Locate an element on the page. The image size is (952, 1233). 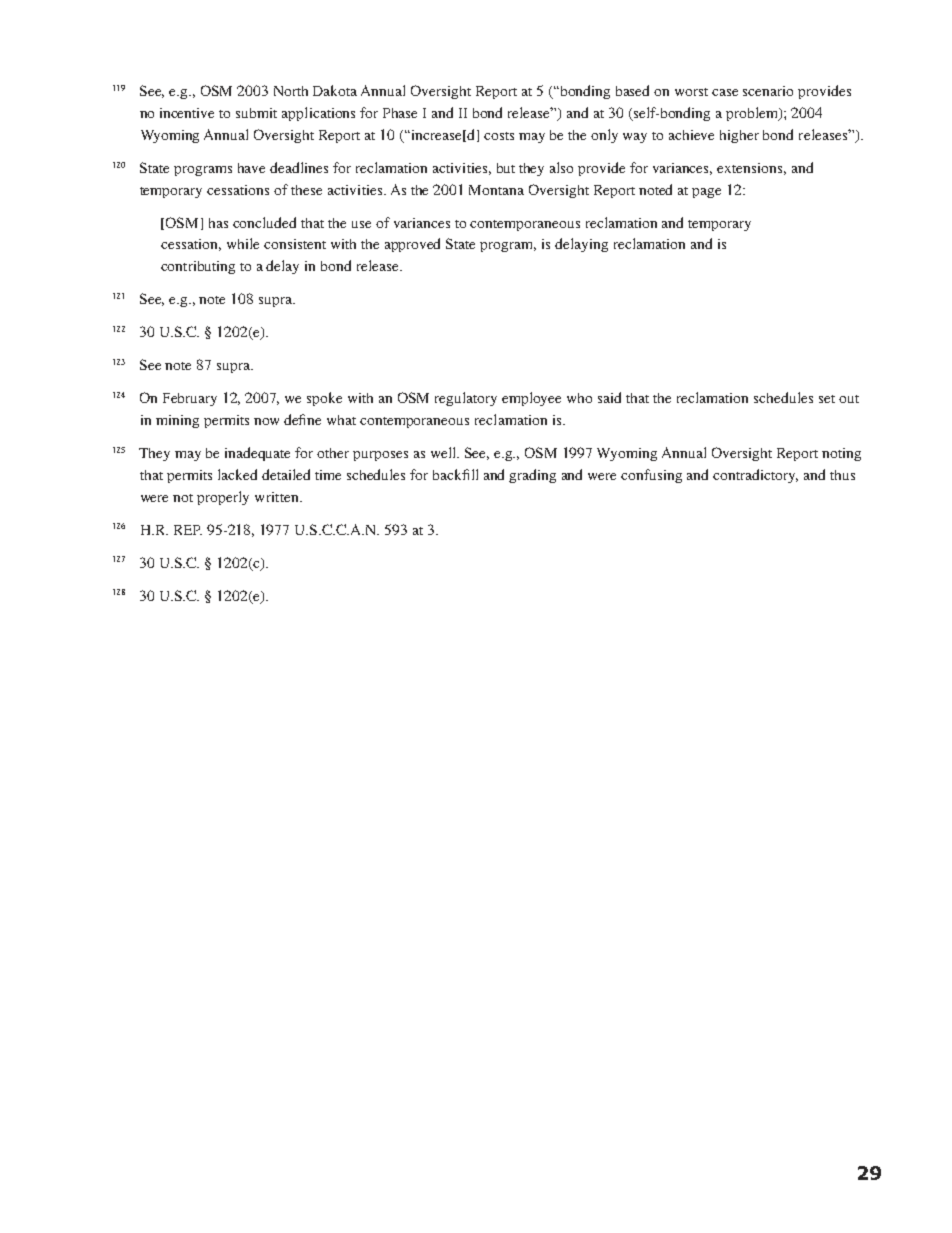
costs is located at coordinates (499, 136).
